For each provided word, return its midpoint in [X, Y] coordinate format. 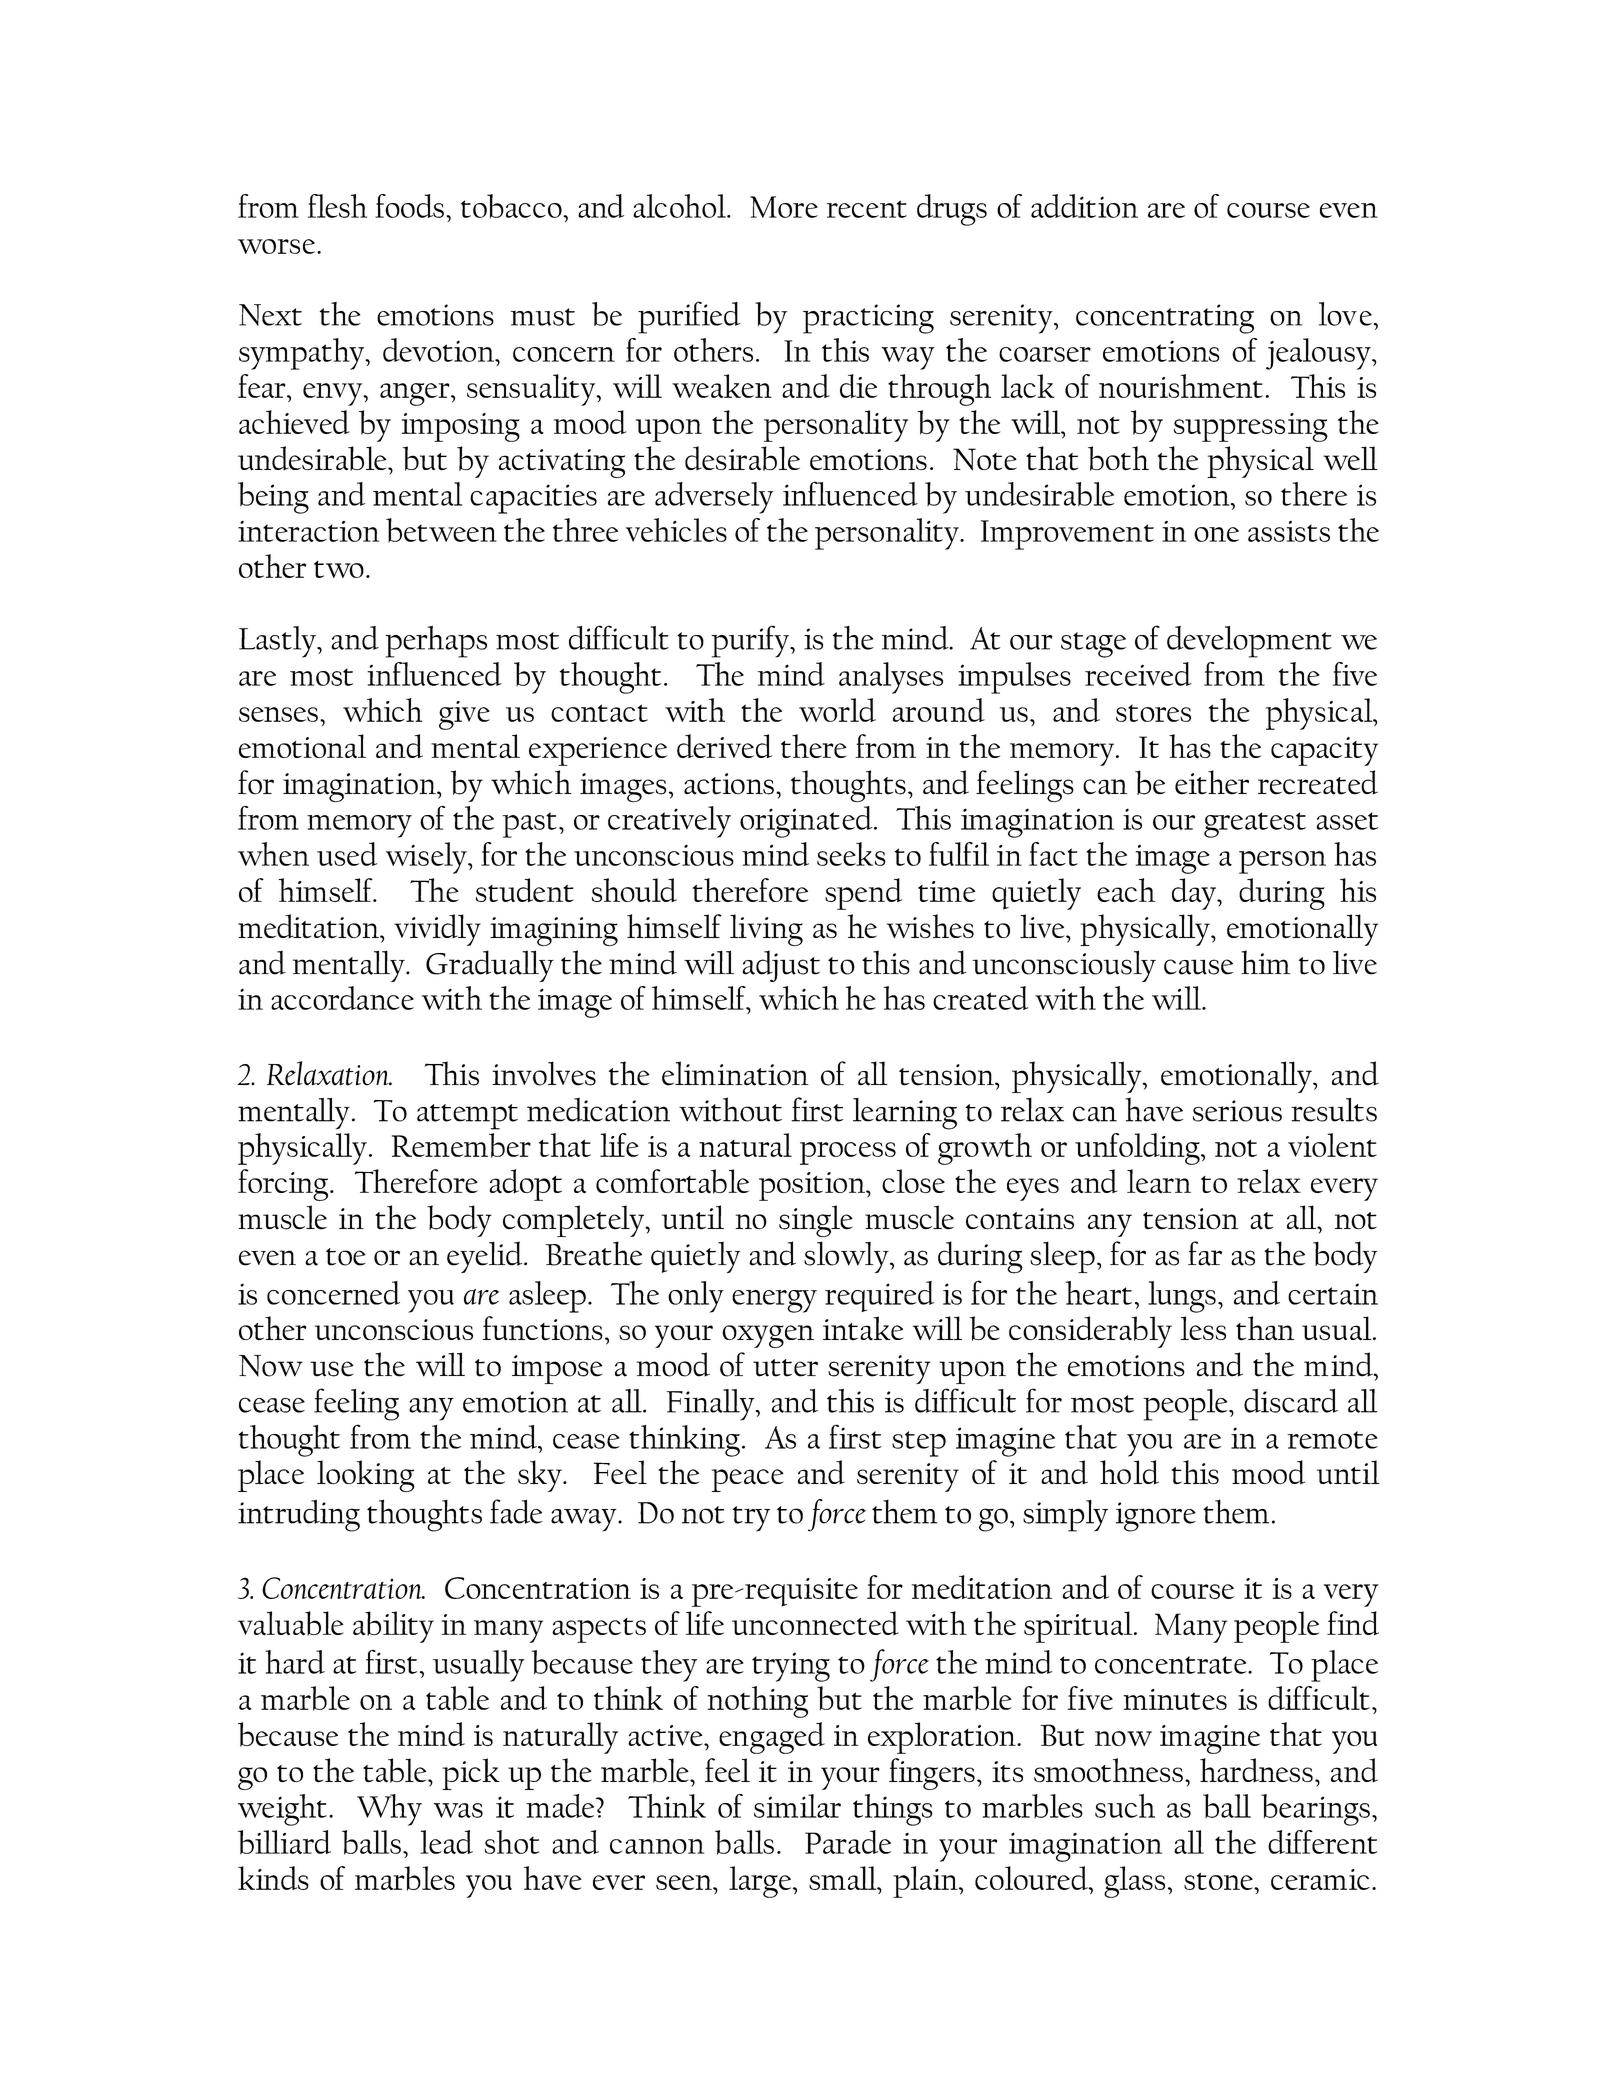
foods [409, 206]
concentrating [1165, 319]
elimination [735, 1073]
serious [1237, 1111]
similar [797, 1806]
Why [389, 1810]
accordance [342, 998]
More [784, 207]
